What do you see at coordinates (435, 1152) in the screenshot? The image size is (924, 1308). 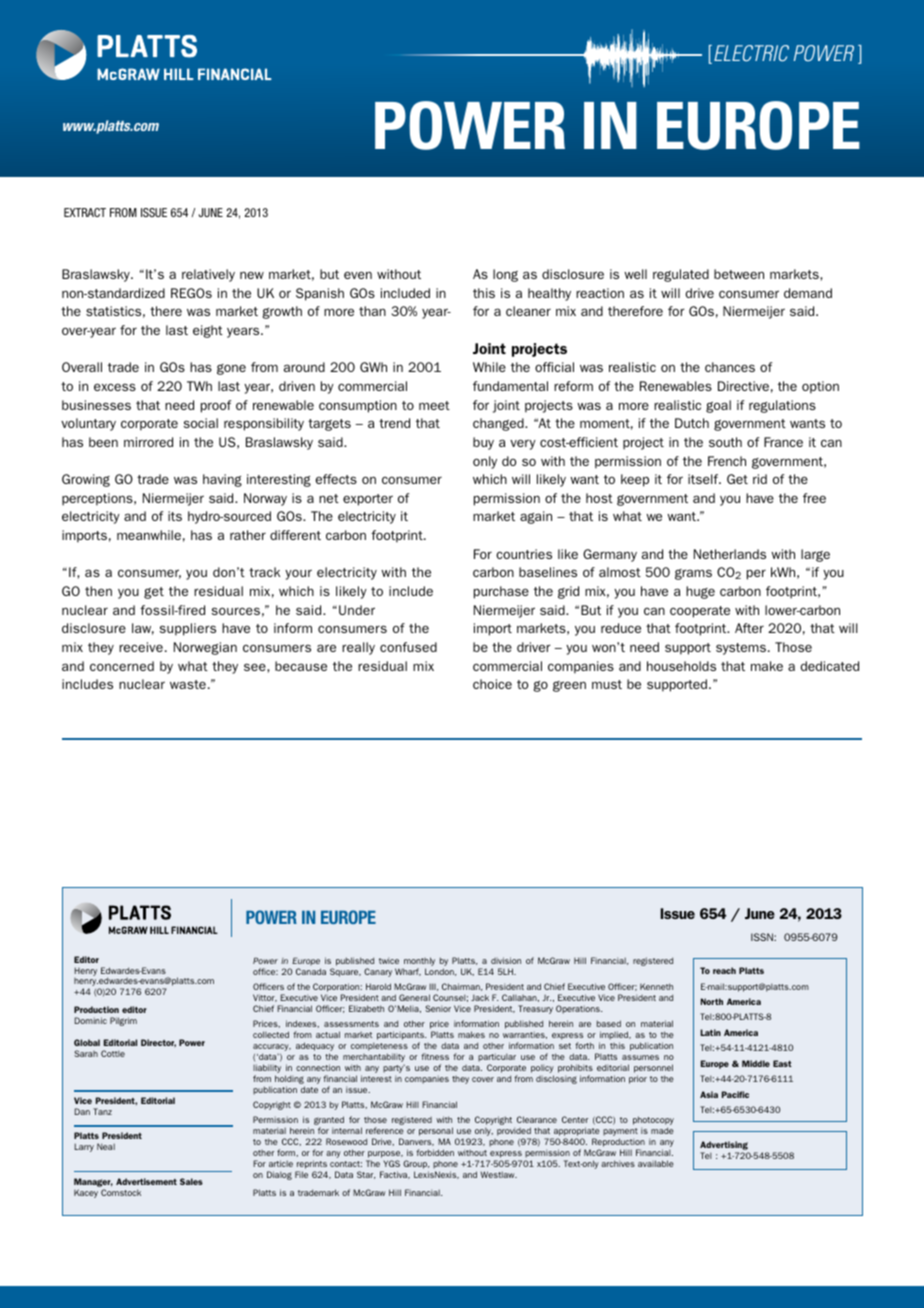 I see `forbidden` at bounding box center [435, 1152].
